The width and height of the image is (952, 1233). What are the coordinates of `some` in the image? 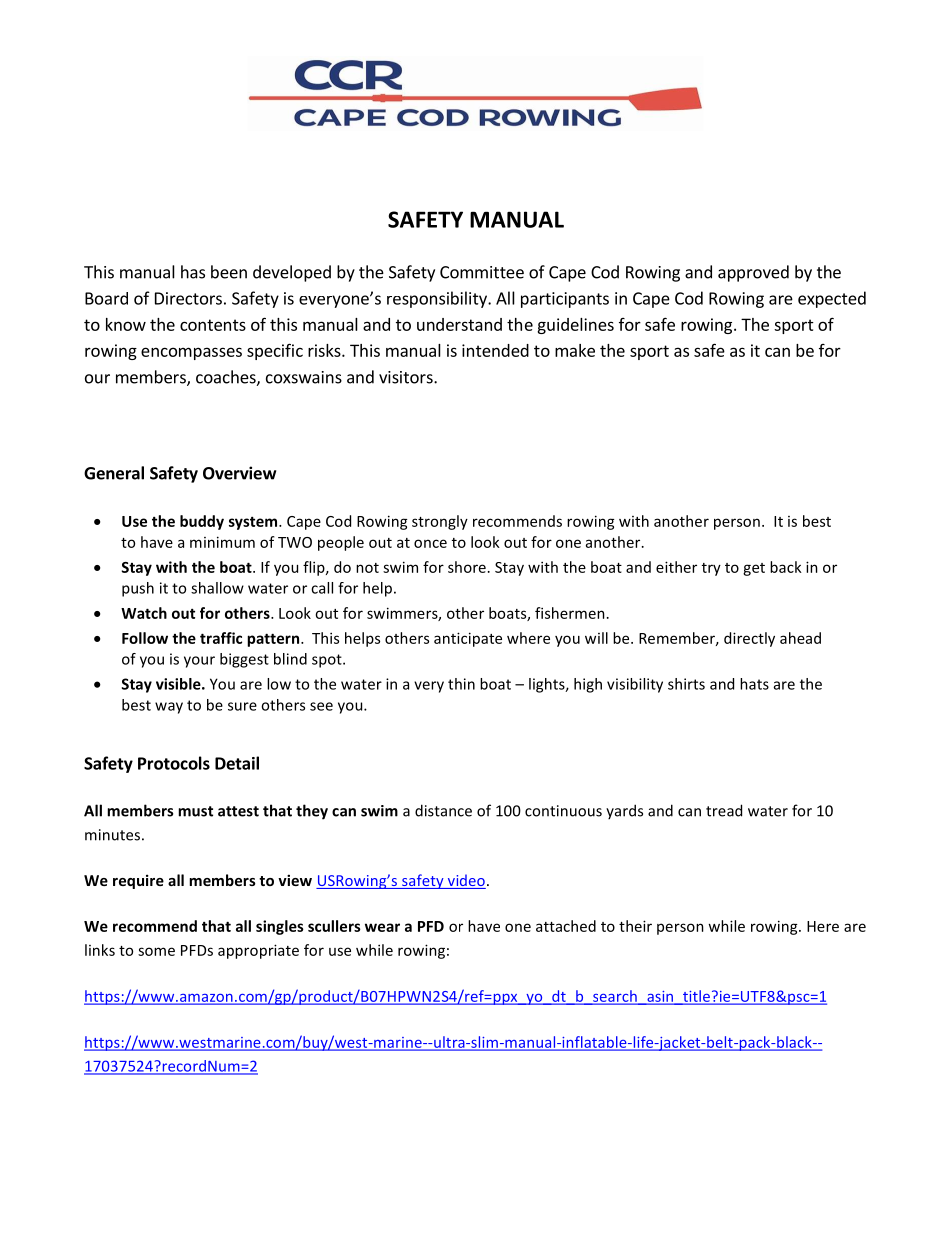 It's located at (156, 951).
